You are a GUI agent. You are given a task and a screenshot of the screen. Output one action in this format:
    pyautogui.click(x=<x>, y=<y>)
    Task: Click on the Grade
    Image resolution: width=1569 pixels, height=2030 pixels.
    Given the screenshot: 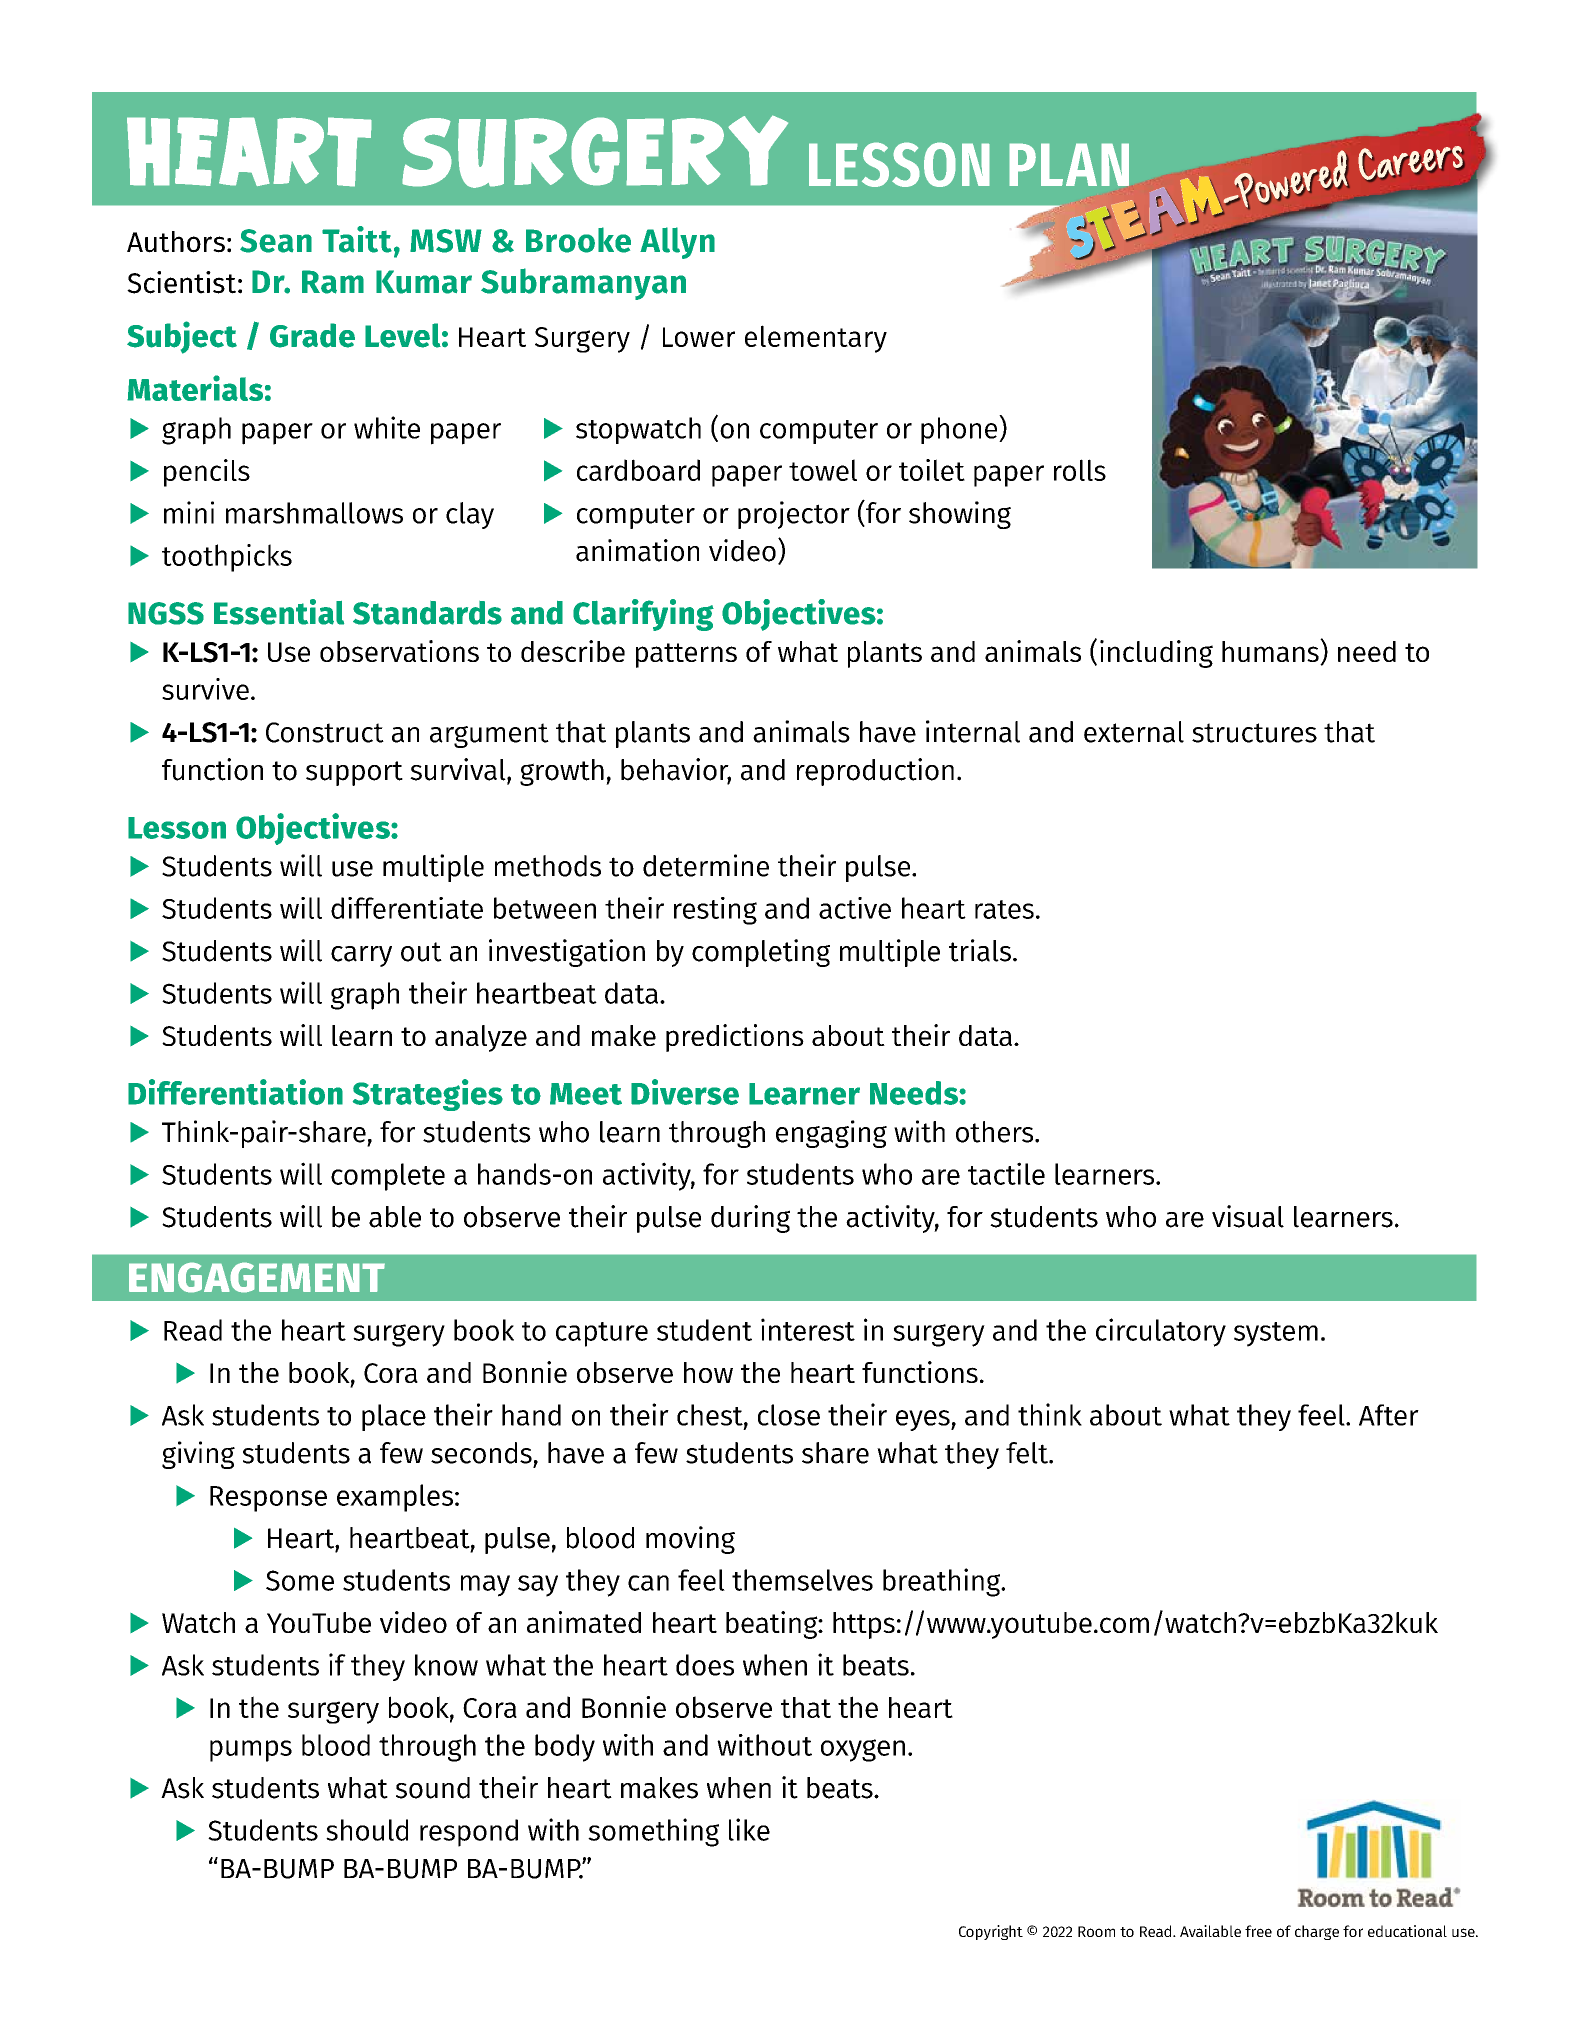 What is the action you would take?
    pyautogui.click(x=312, y=335)
